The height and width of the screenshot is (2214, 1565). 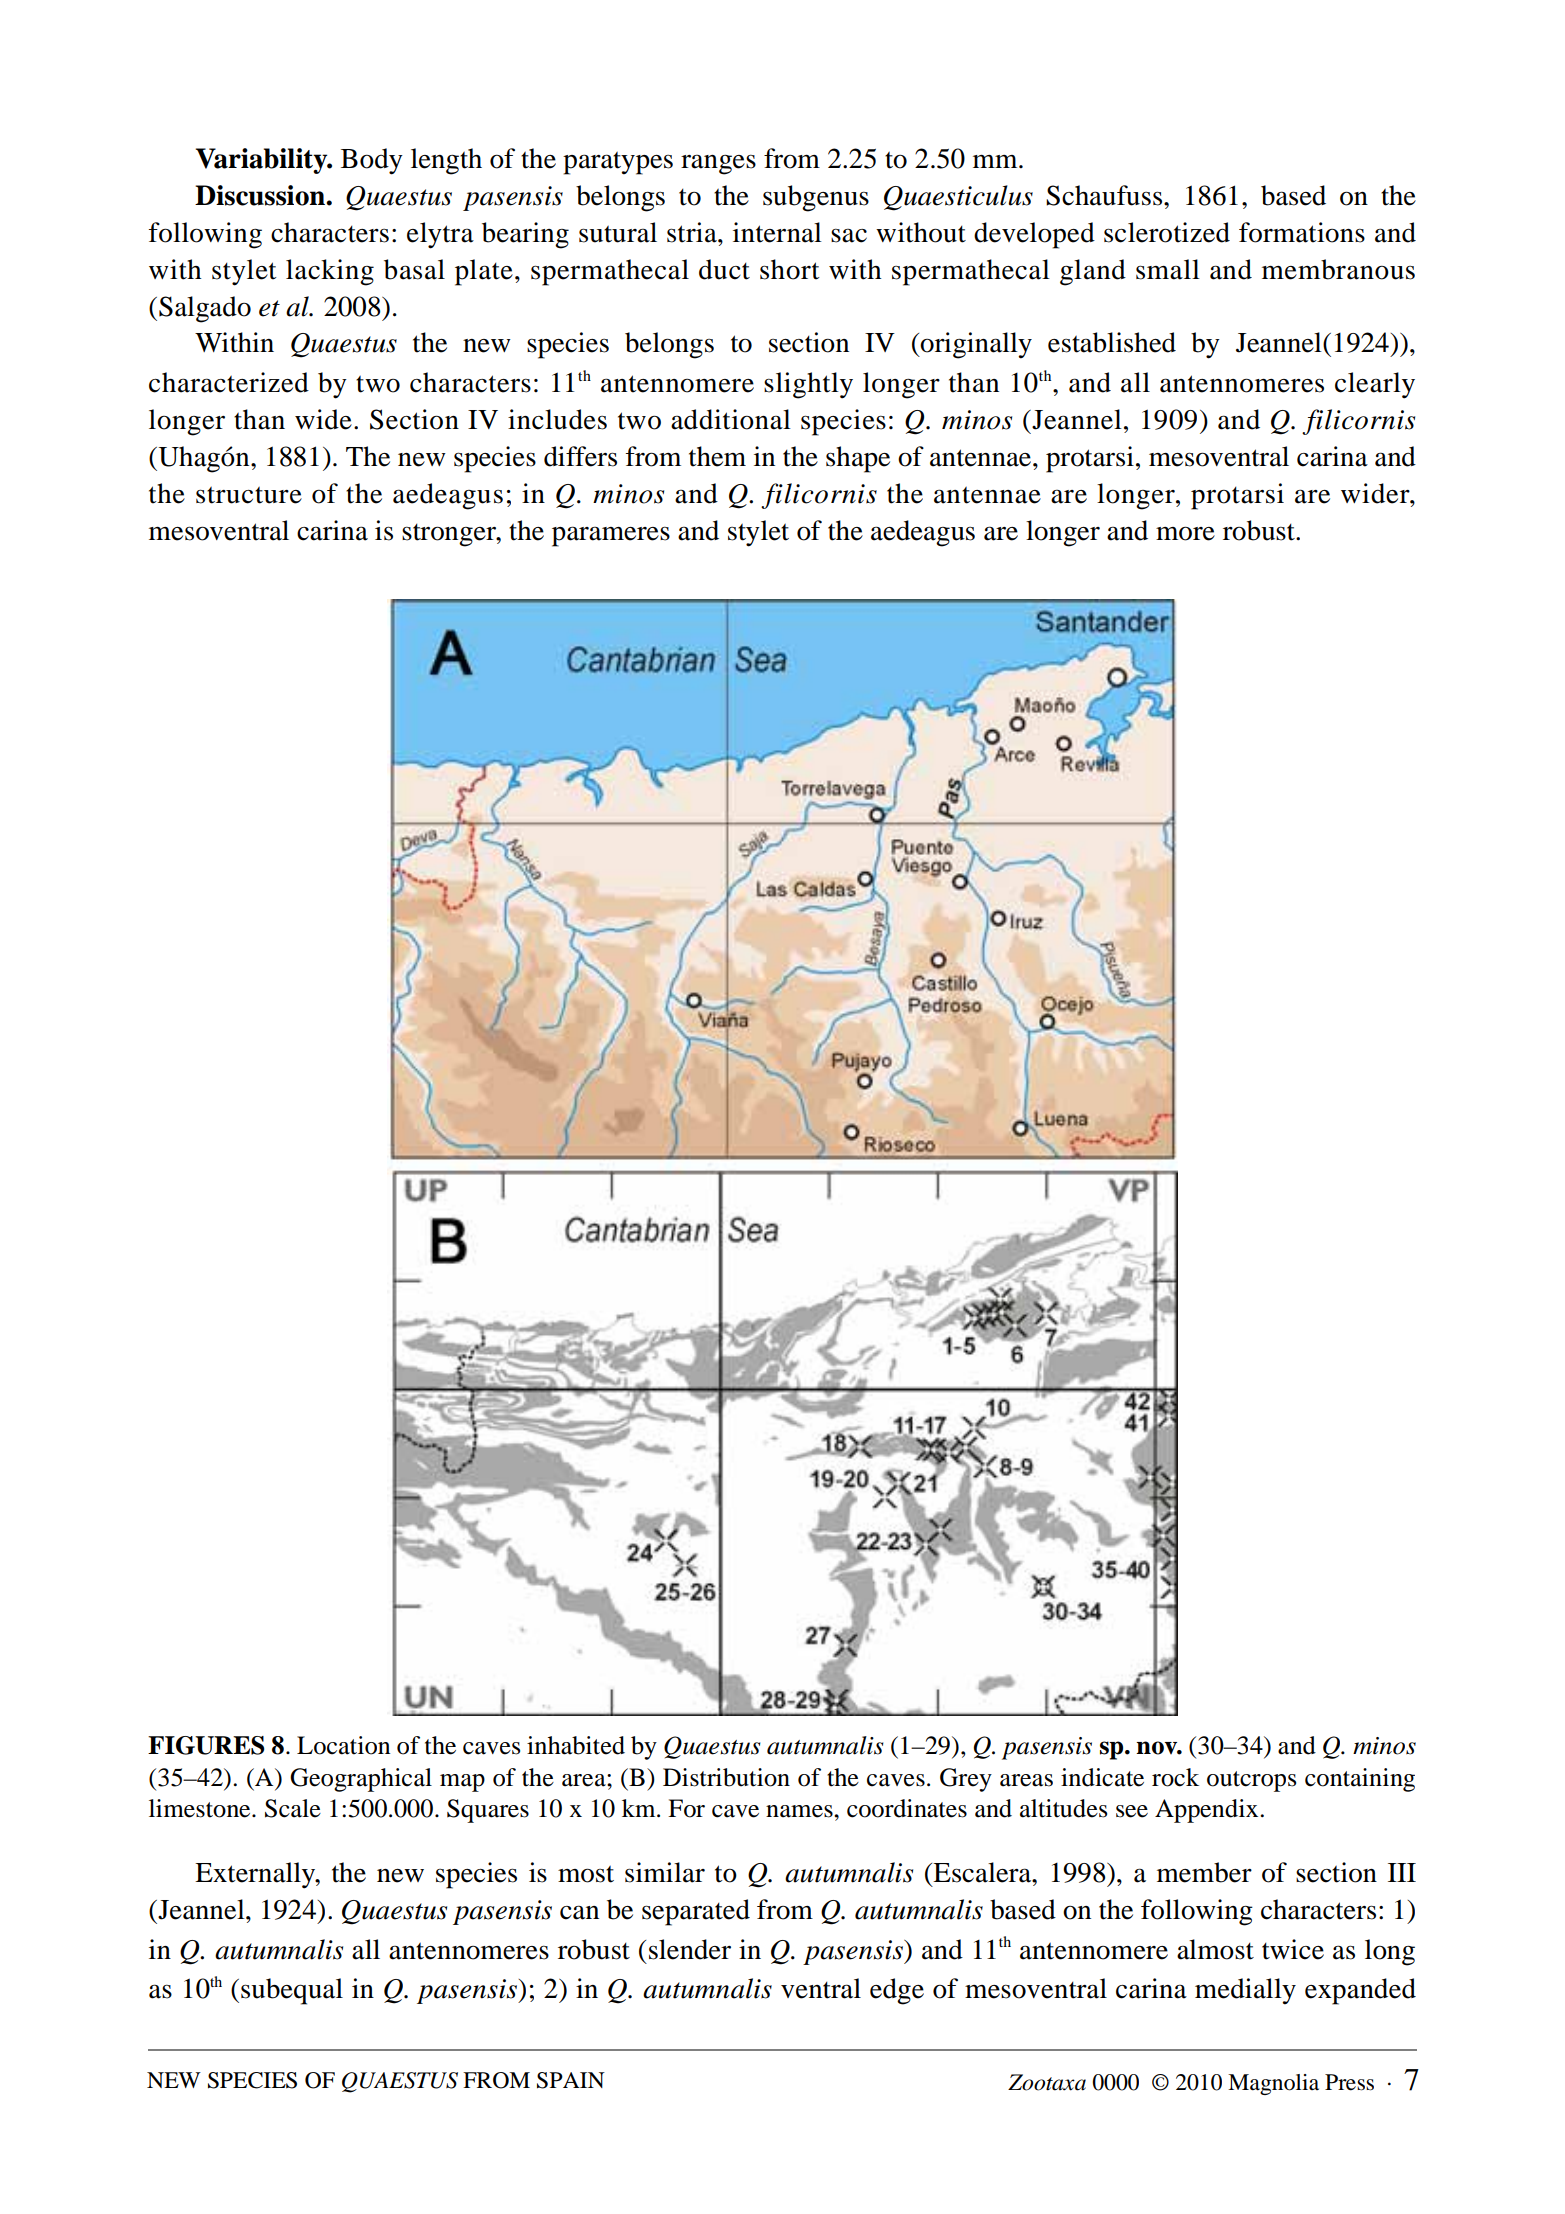 What do you see at coordinates (858, 459) in the screenshot?
I see `shape` at bounding box center [858, 459].
